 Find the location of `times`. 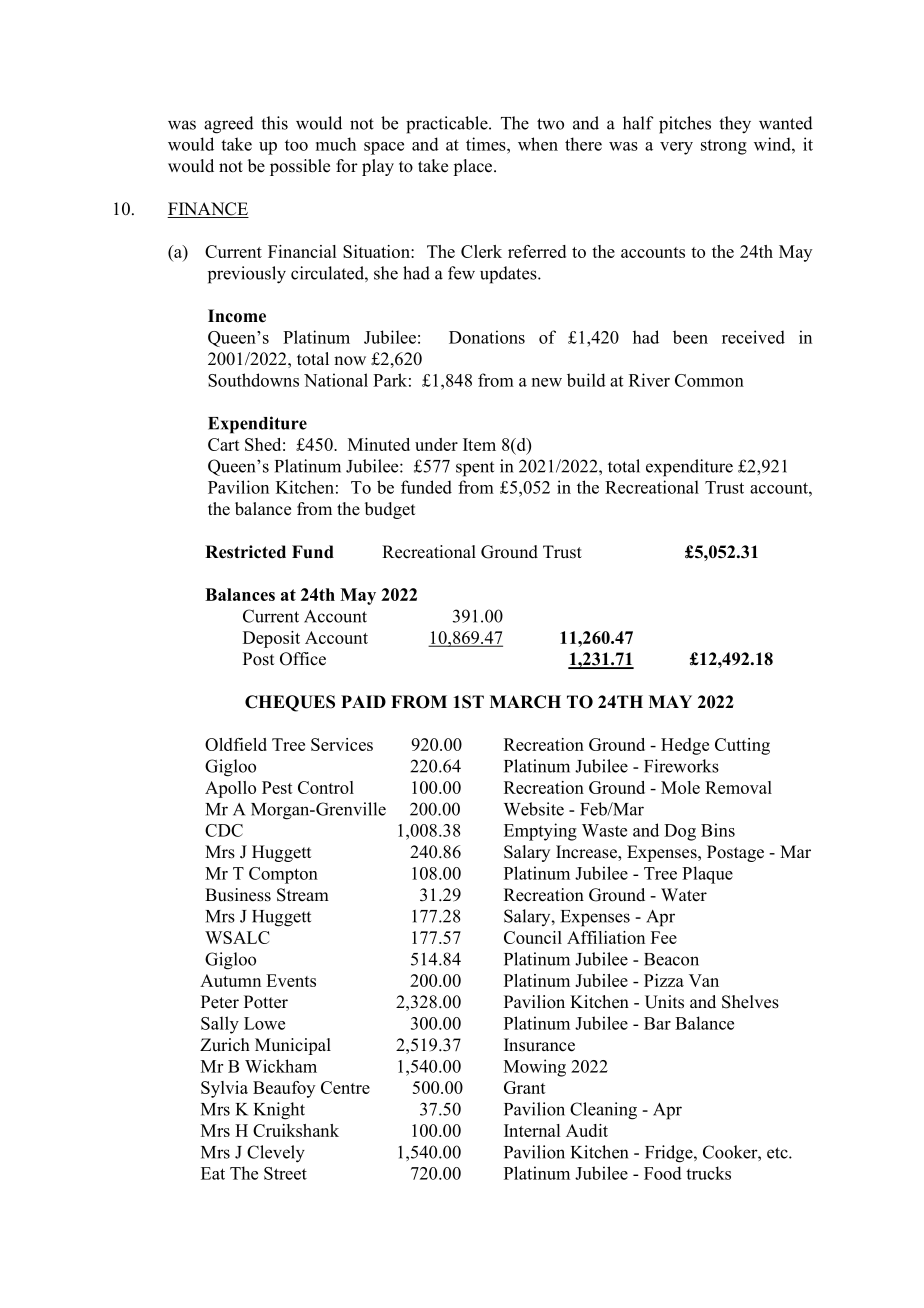

times is located at coordinates (487, 144).
